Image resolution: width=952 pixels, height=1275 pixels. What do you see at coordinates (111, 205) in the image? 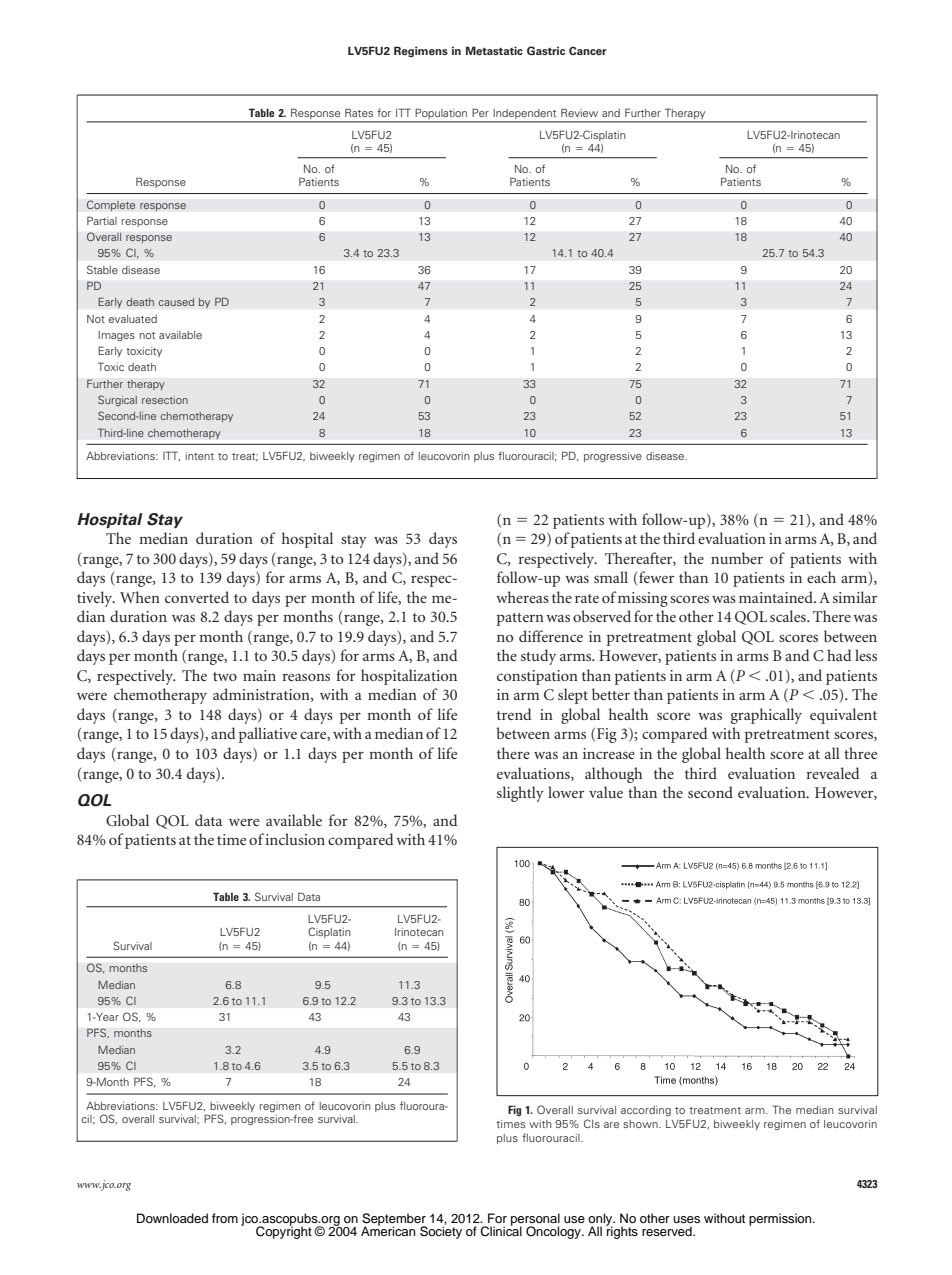
I see `Complete` at bounding box center [111, 205].
